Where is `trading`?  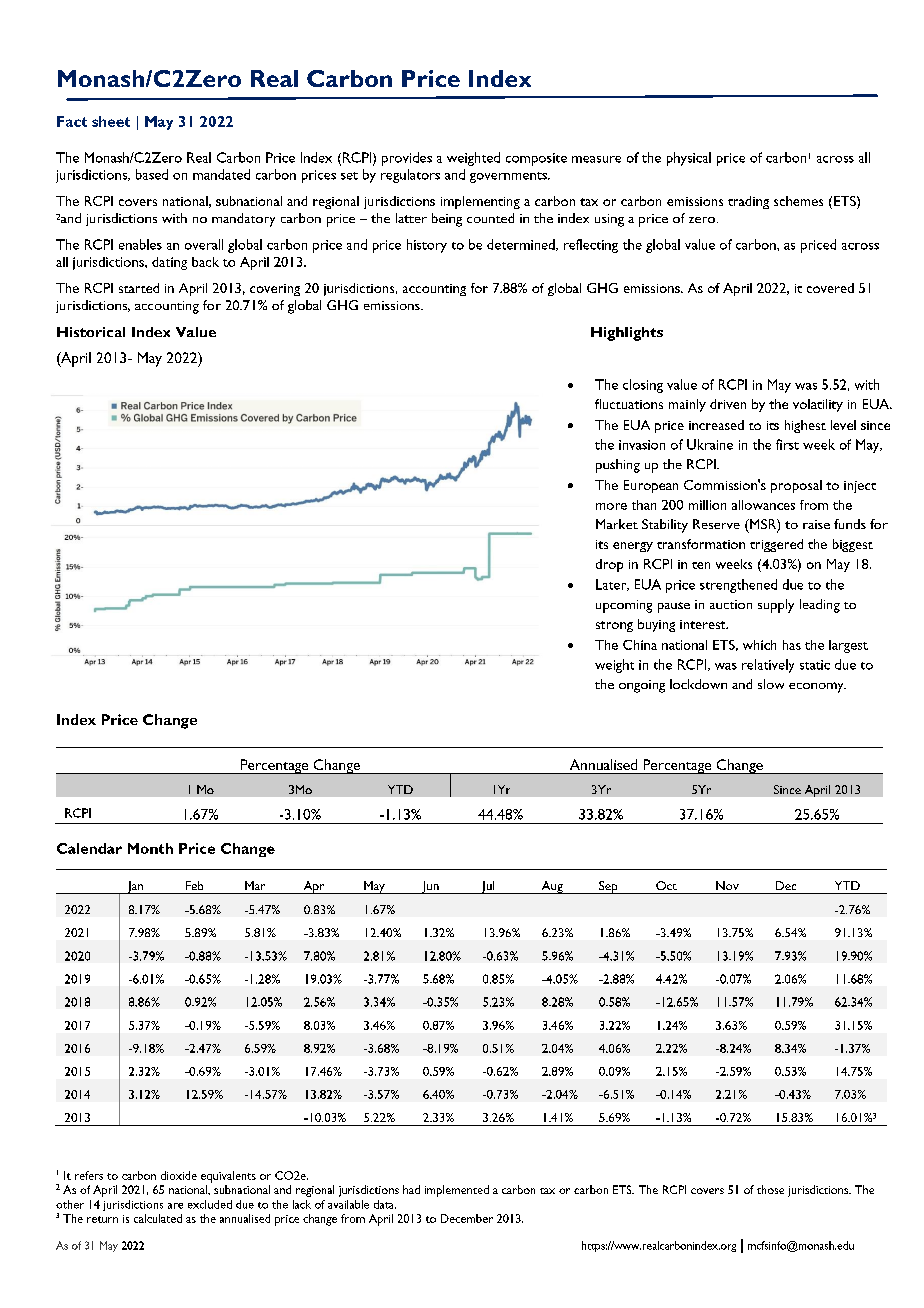
trading is located at coordinates (748, 202).
